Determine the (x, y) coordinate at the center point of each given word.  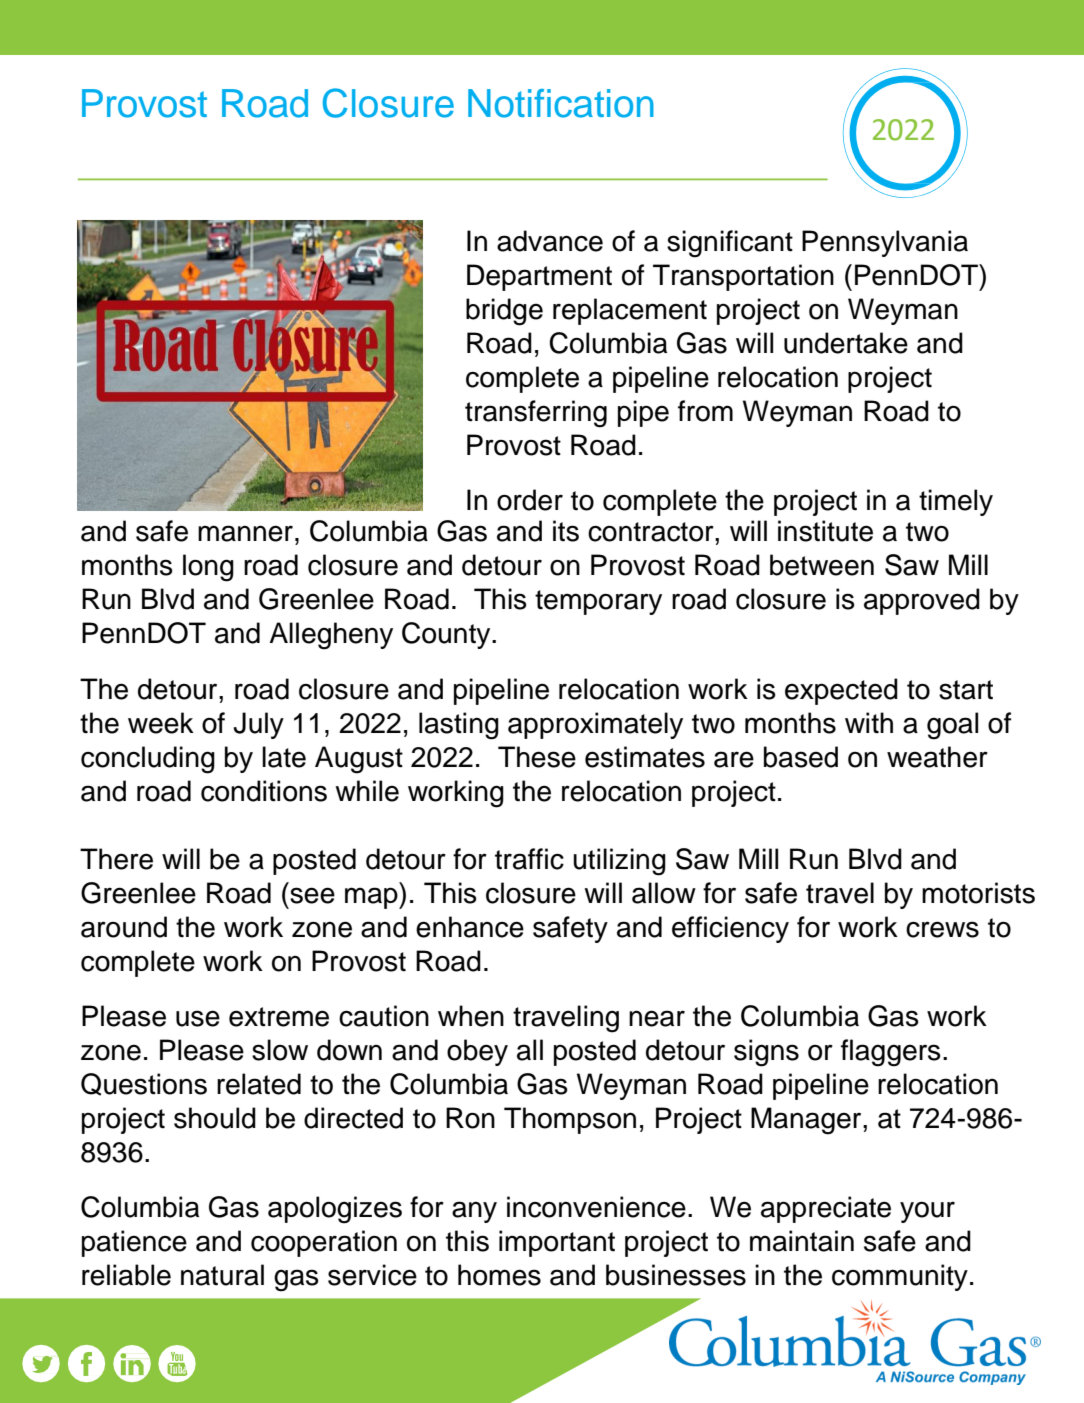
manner (245, 533)
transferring (536, 414)
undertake (846, 343)
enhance (470, 927)
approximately (595, 725)
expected (841, 691)
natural (222, 1275)
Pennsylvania (885, 243)
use (198, 1018)
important (557, 1243)
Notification (561, 103)
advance (550, 241)
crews (942, 929)
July (258, 725)
